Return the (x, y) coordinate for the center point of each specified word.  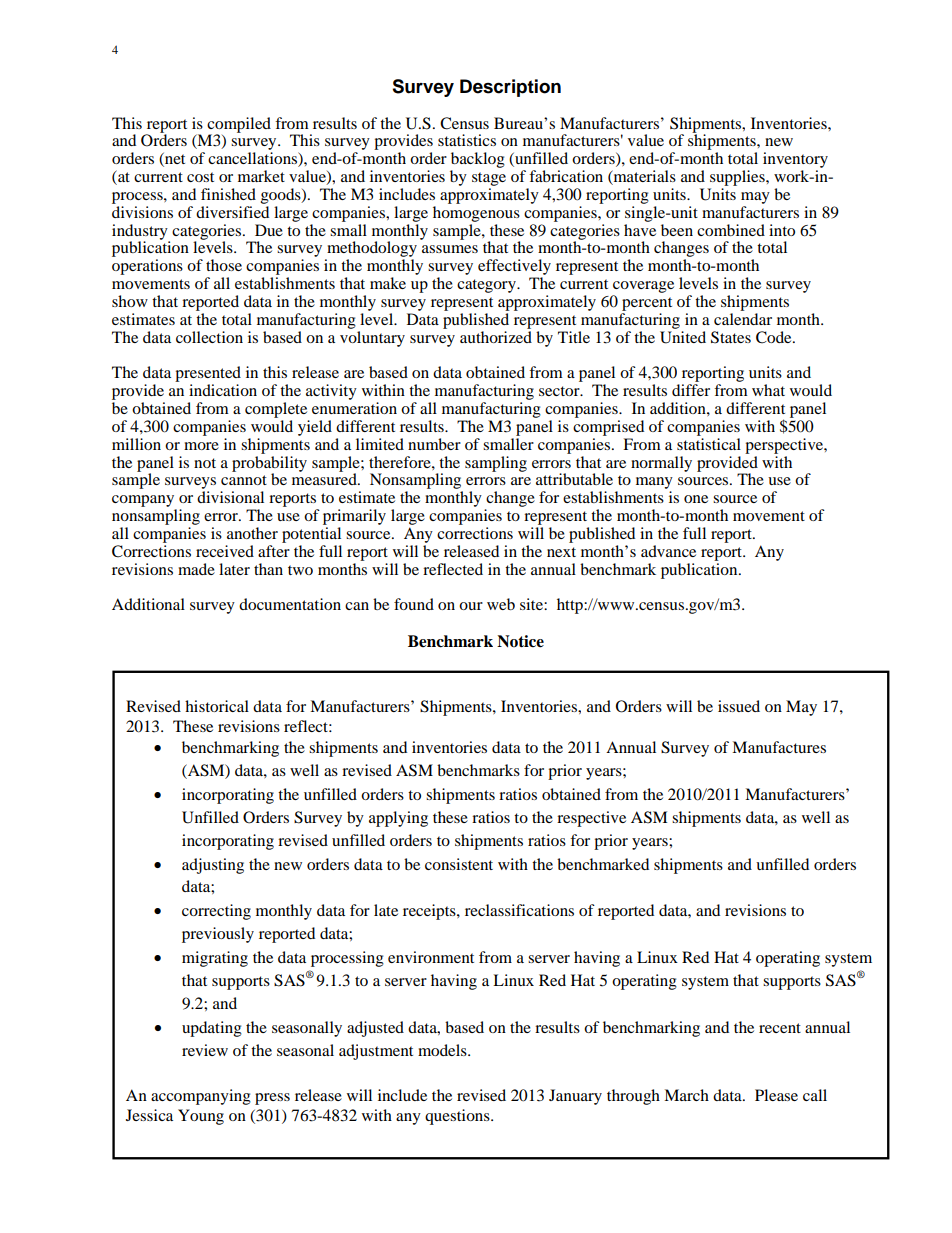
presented (208, 374)
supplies (738, 178)
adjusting (213, 866)
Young (201, 1117)
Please (776, 1095)
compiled (239, 126)
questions (458, 1117)
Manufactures (779, 747)
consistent (459, 864)
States (731, 337)
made (196, 569)
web (501, 604)
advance (668, 551)
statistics (467, 140)
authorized (496, 335)
